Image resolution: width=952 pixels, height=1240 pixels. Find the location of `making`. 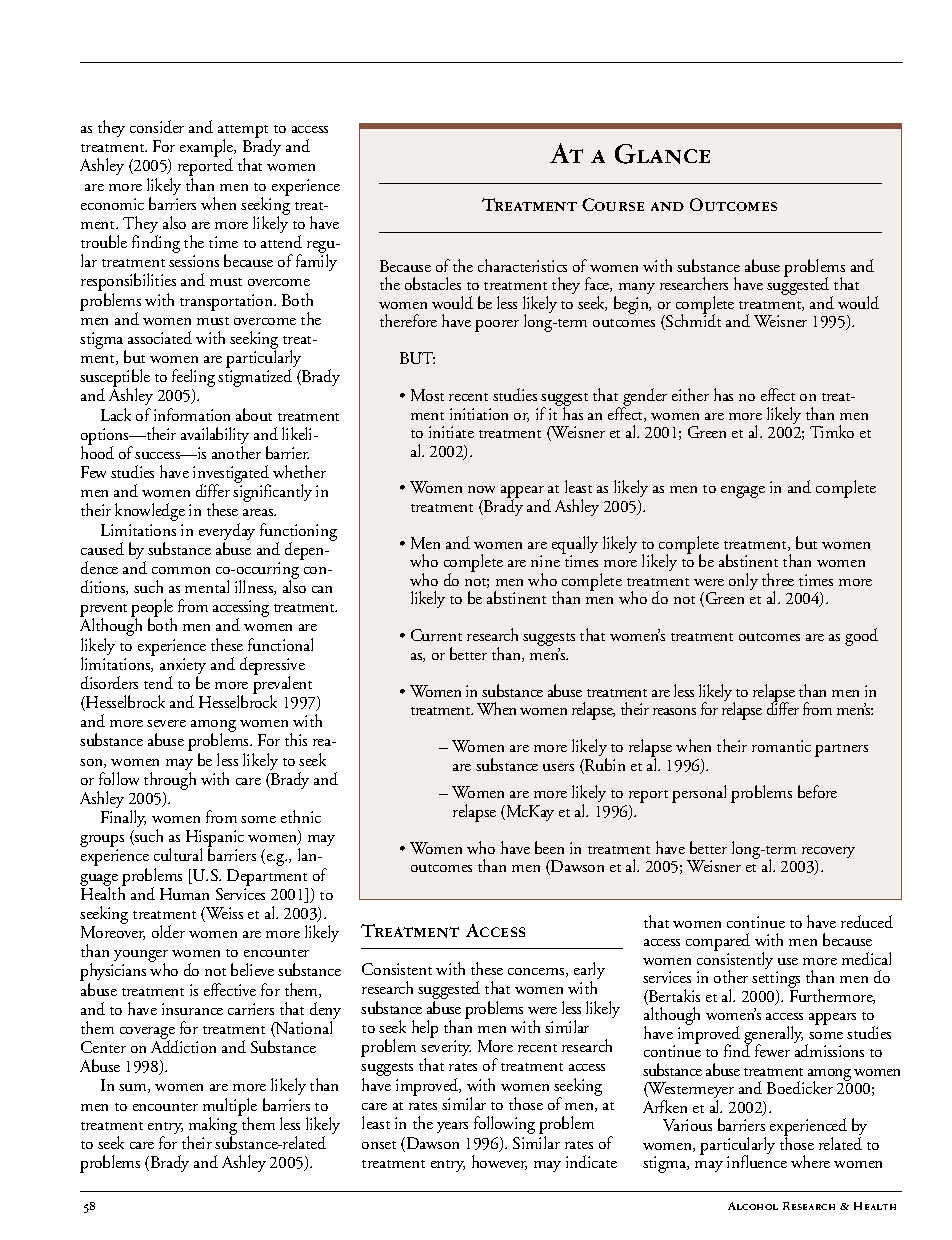

making is located at coordinates (214, 1126).
